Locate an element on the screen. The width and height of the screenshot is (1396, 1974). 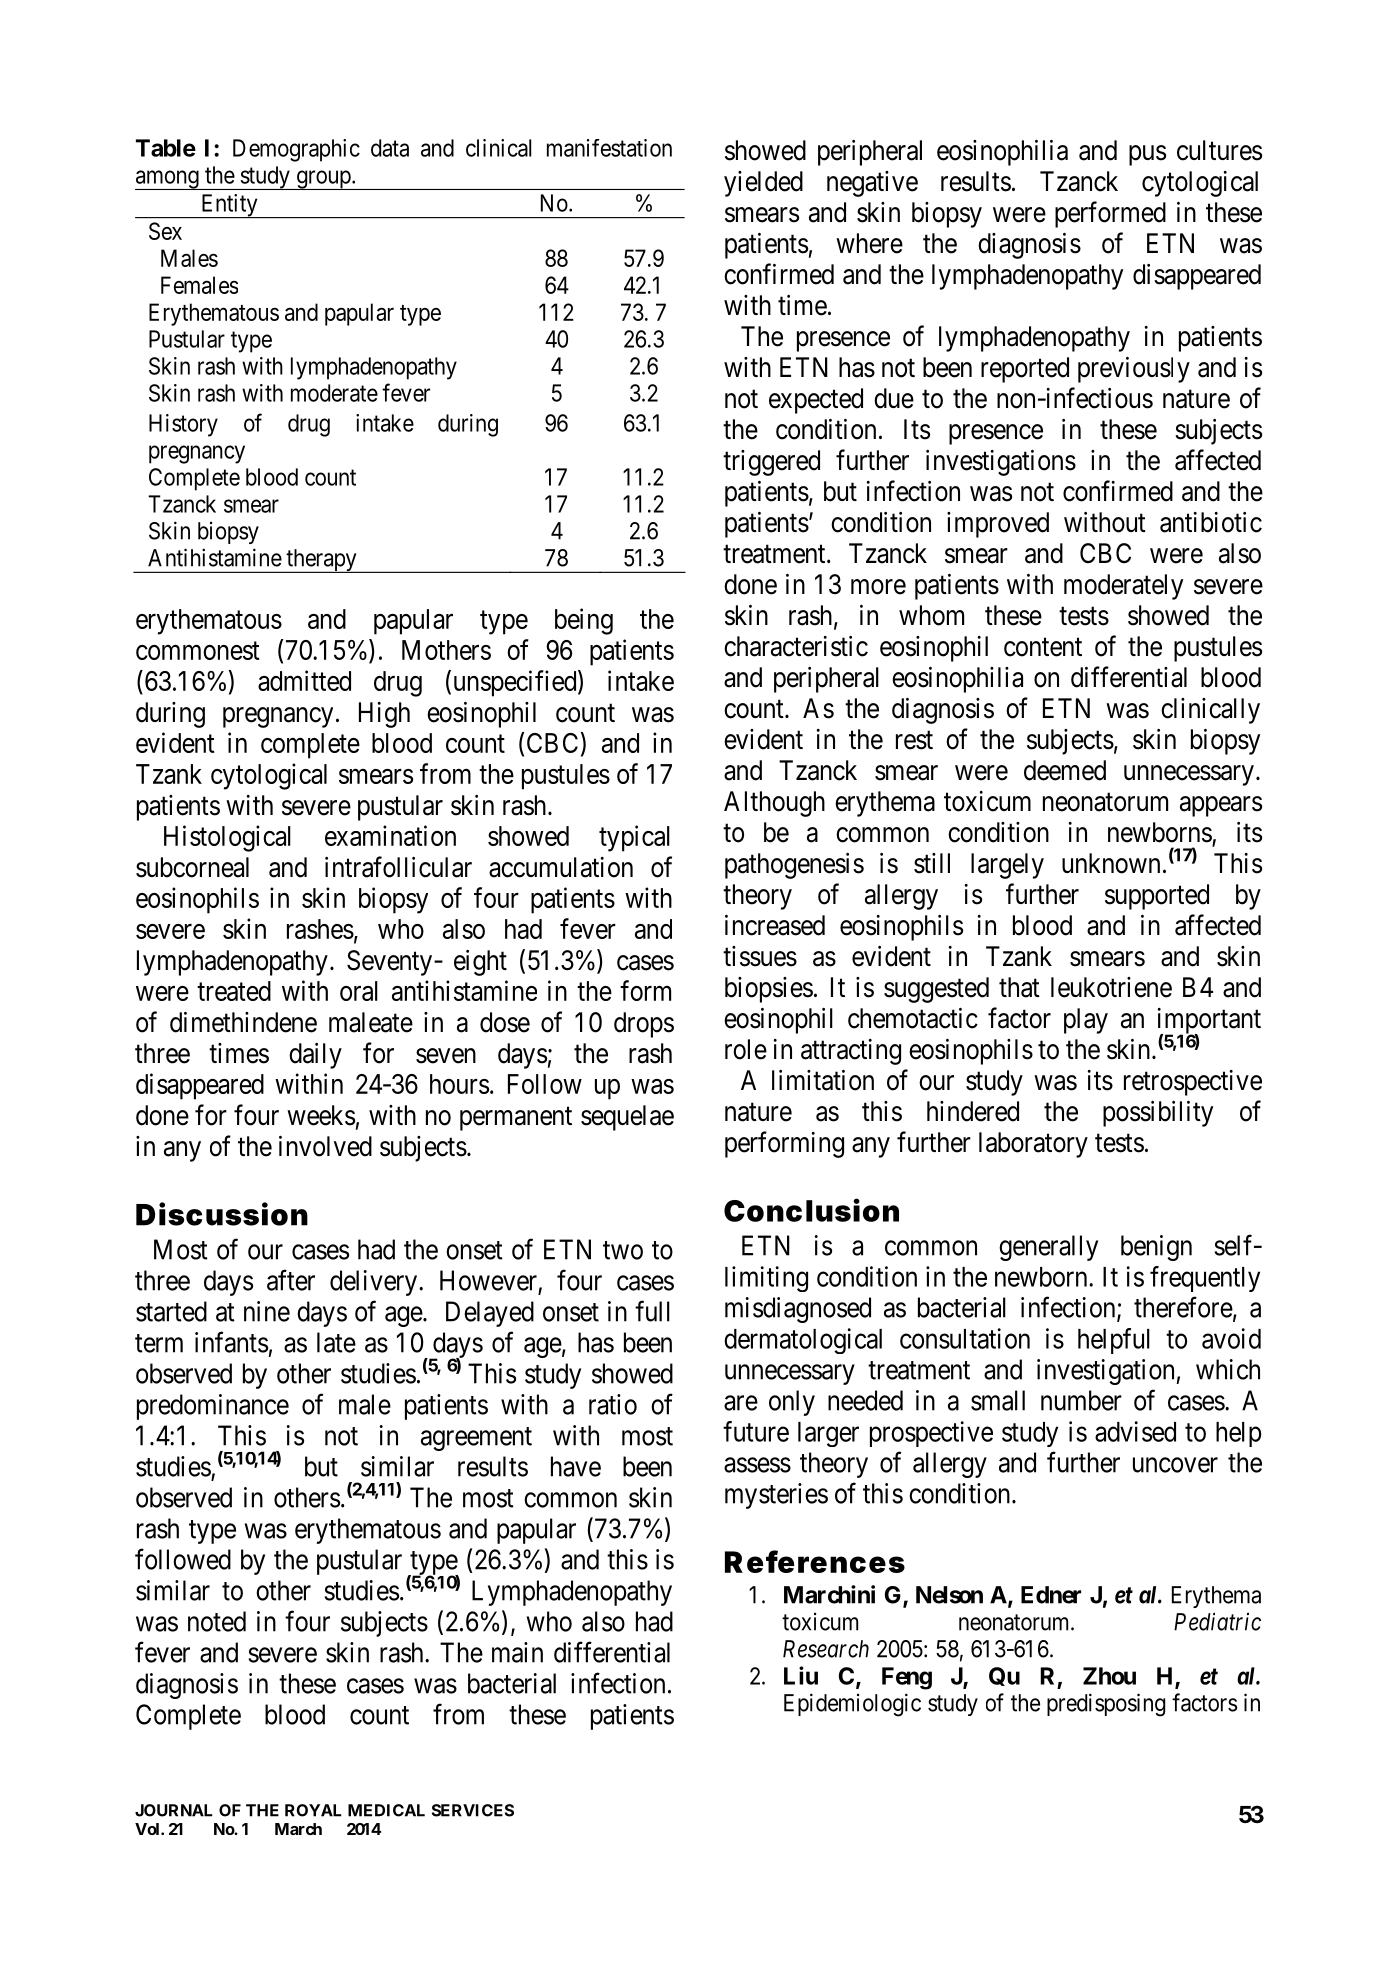
cultures is located at coordinates (1219, 150).
